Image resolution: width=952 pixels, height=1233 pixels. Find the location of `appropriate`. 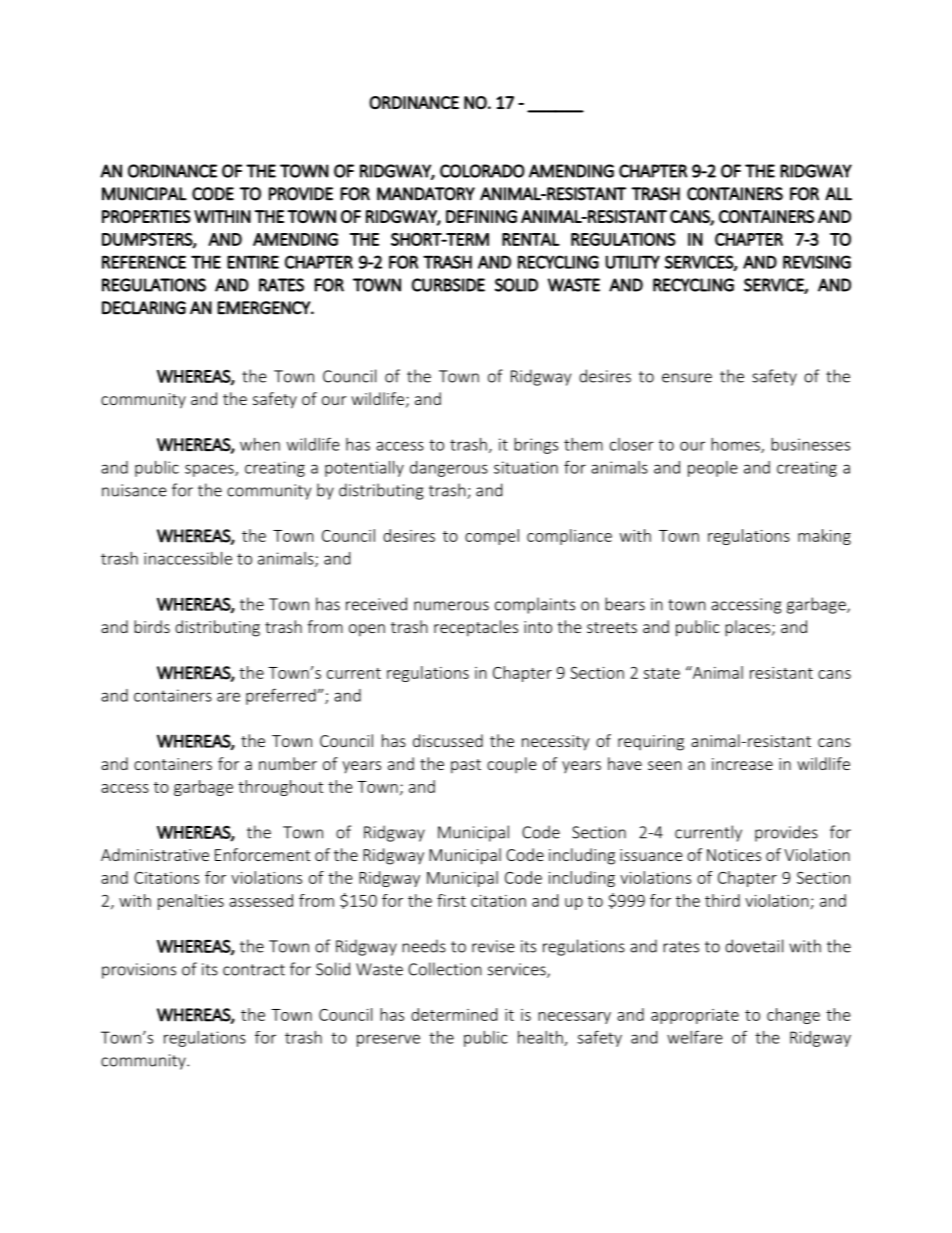

appropriate is located at coordinates (695, 1016).
